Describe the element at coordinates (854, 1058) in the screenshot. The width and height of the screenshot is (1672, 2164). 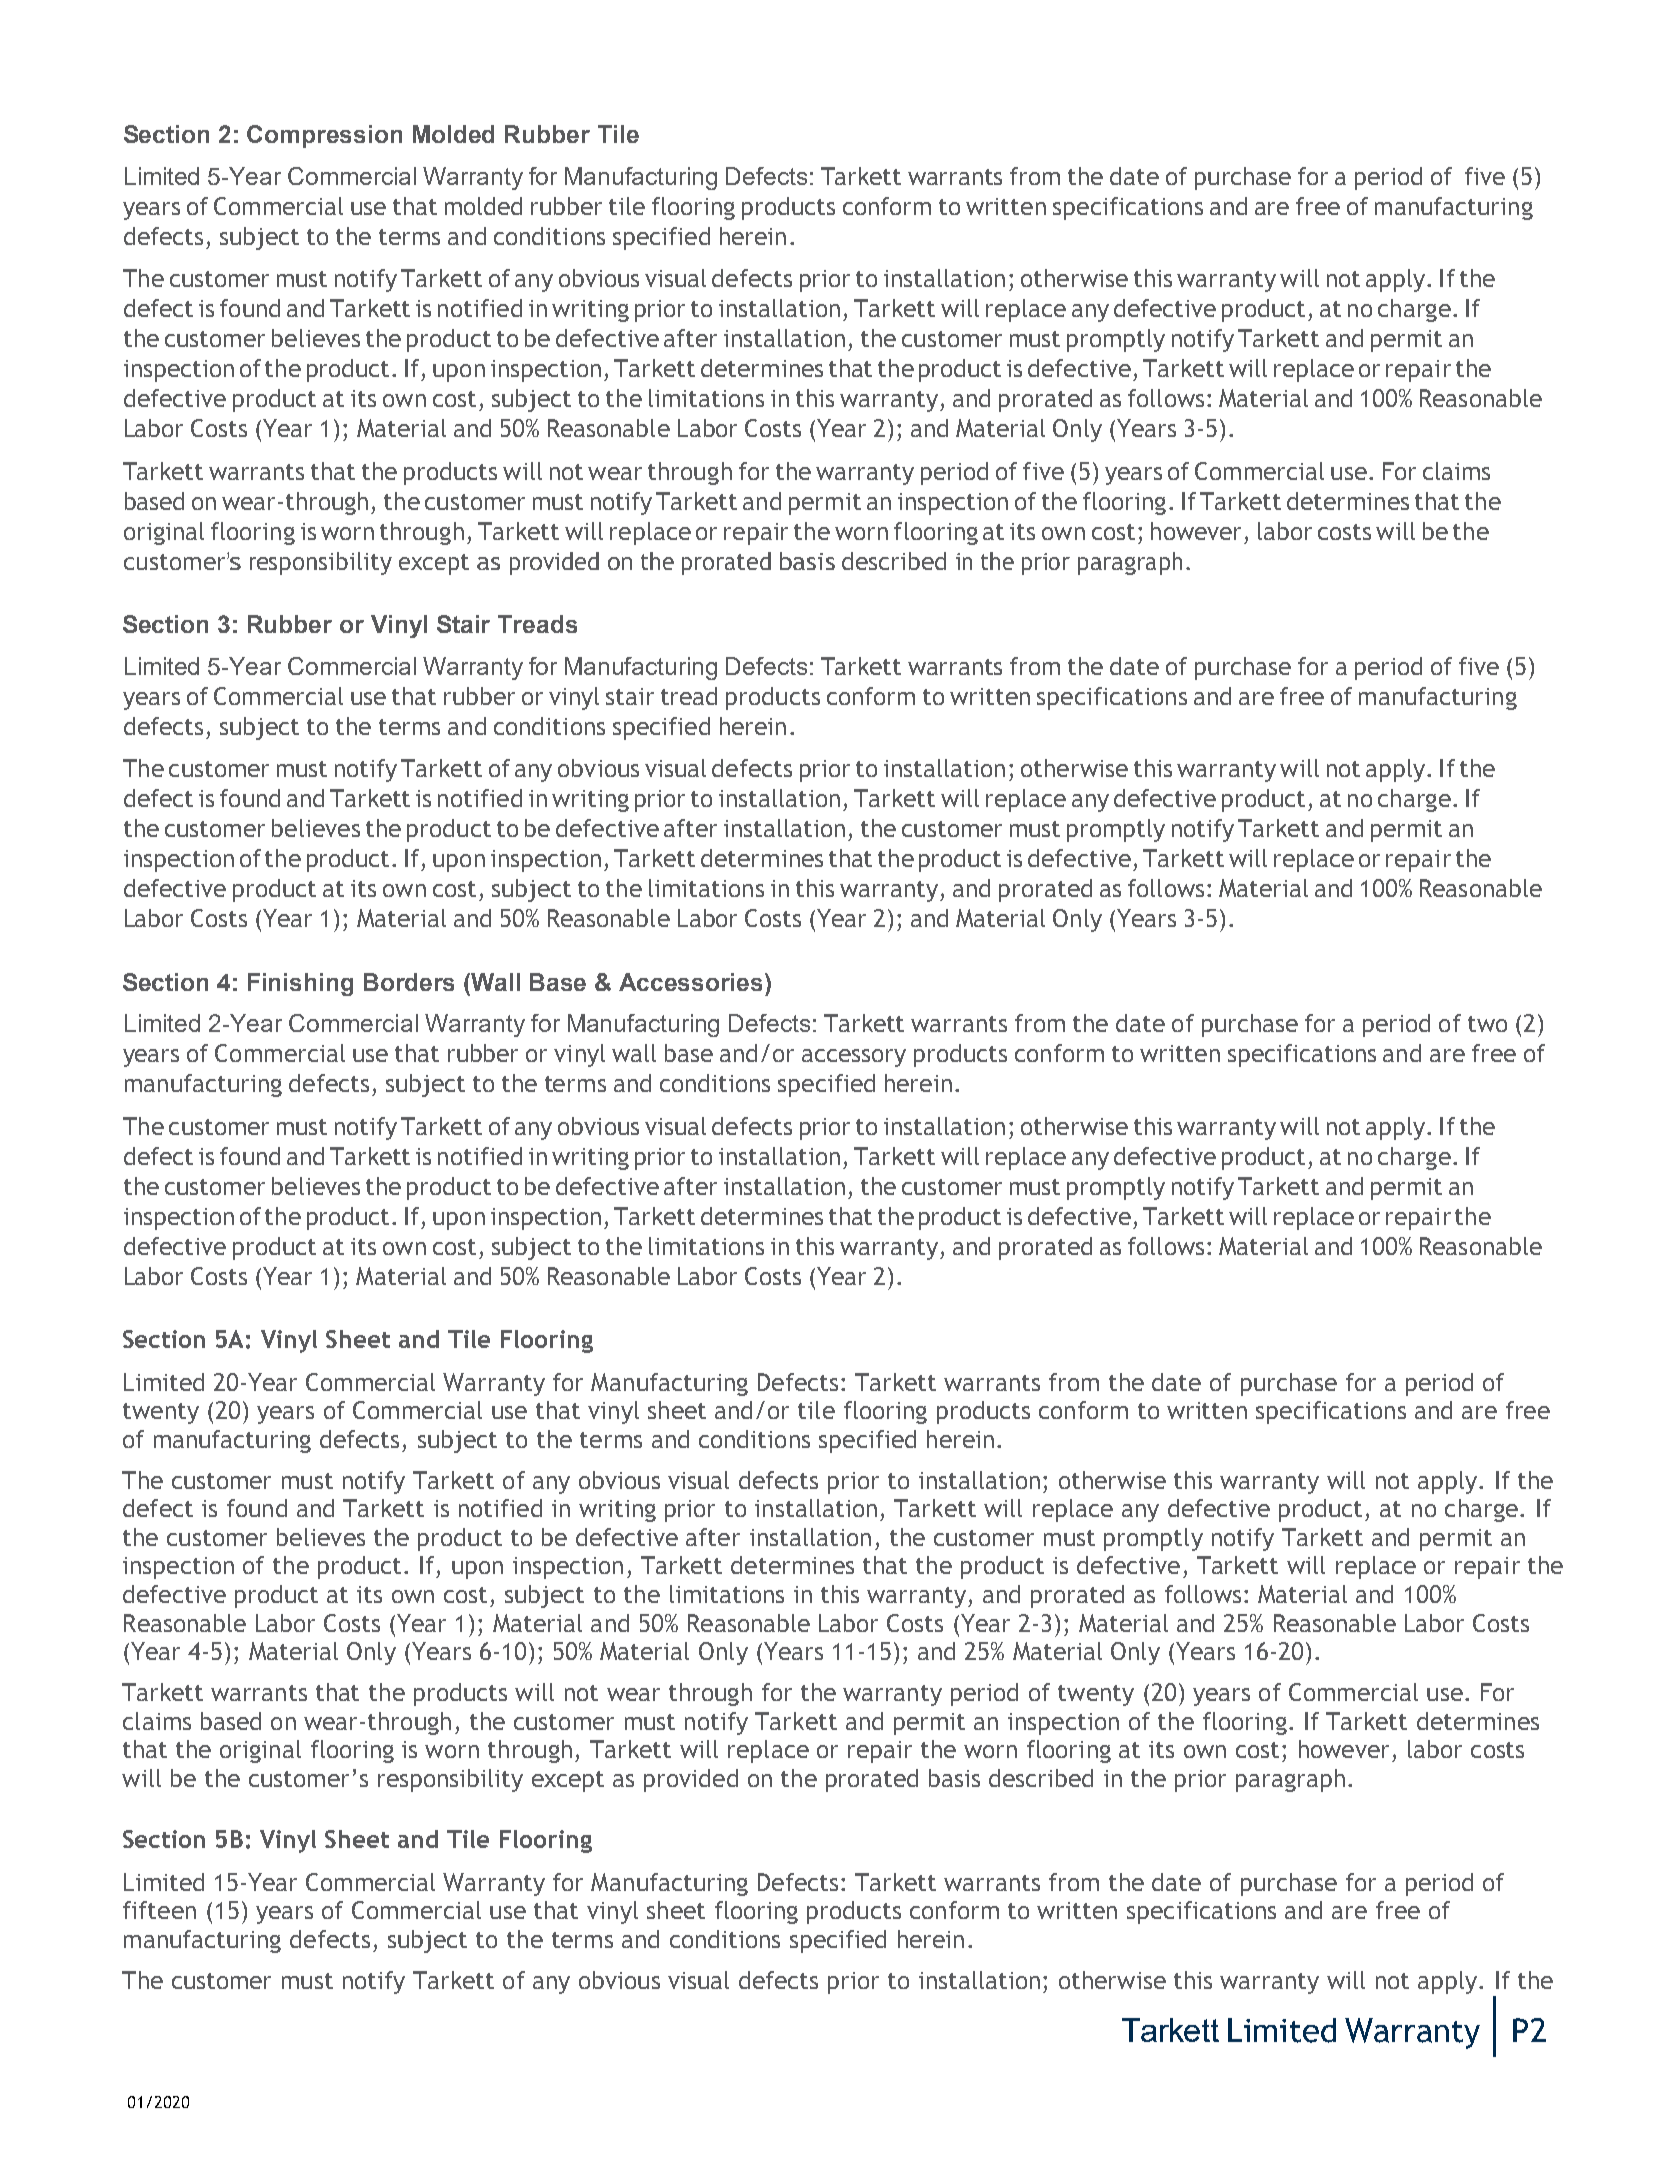
I see `accessory` at that location.
